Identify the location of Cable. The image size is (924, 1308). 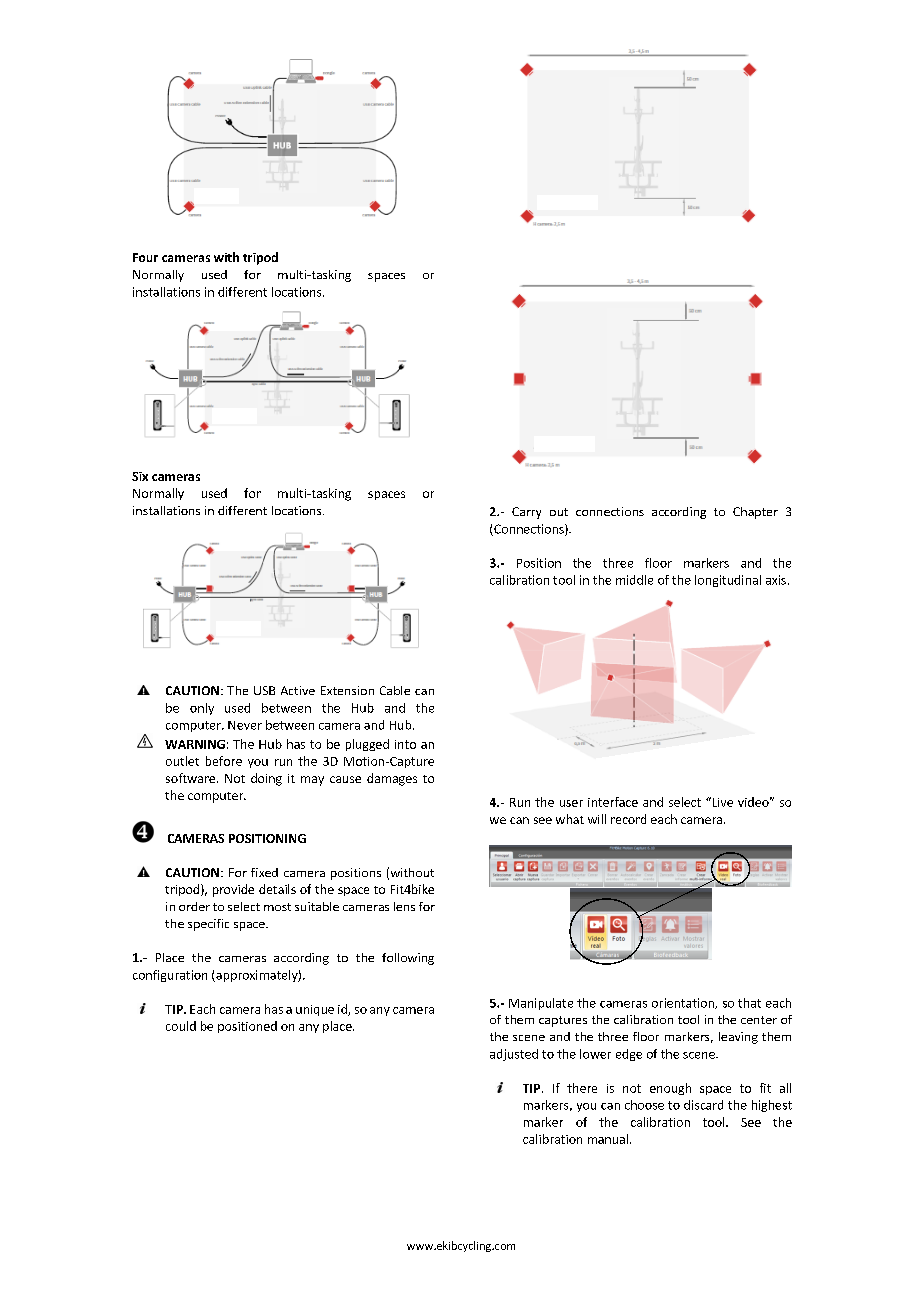
(395, 690).
